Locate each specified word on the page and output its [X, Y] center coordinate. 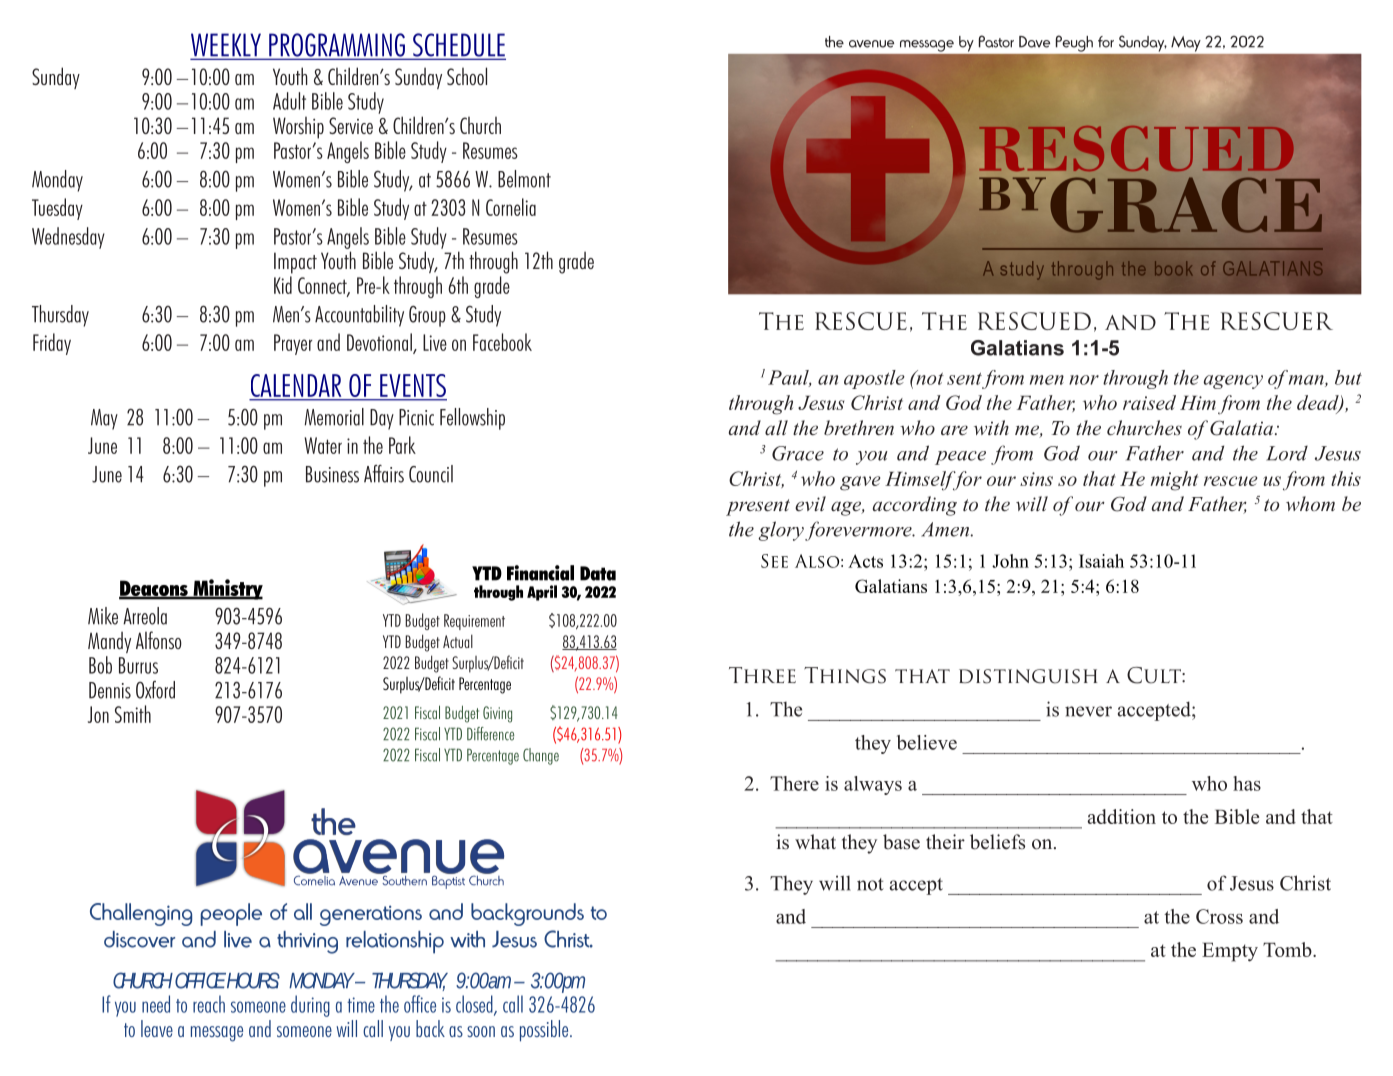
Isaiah [1101, 561]
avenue [871, 44]
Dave [1034, 42]
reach [209, 1004]
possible [545, 1031]
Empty [1230, 952]
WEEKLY [227, 46]
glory [782, 531]
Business [332, 474]
